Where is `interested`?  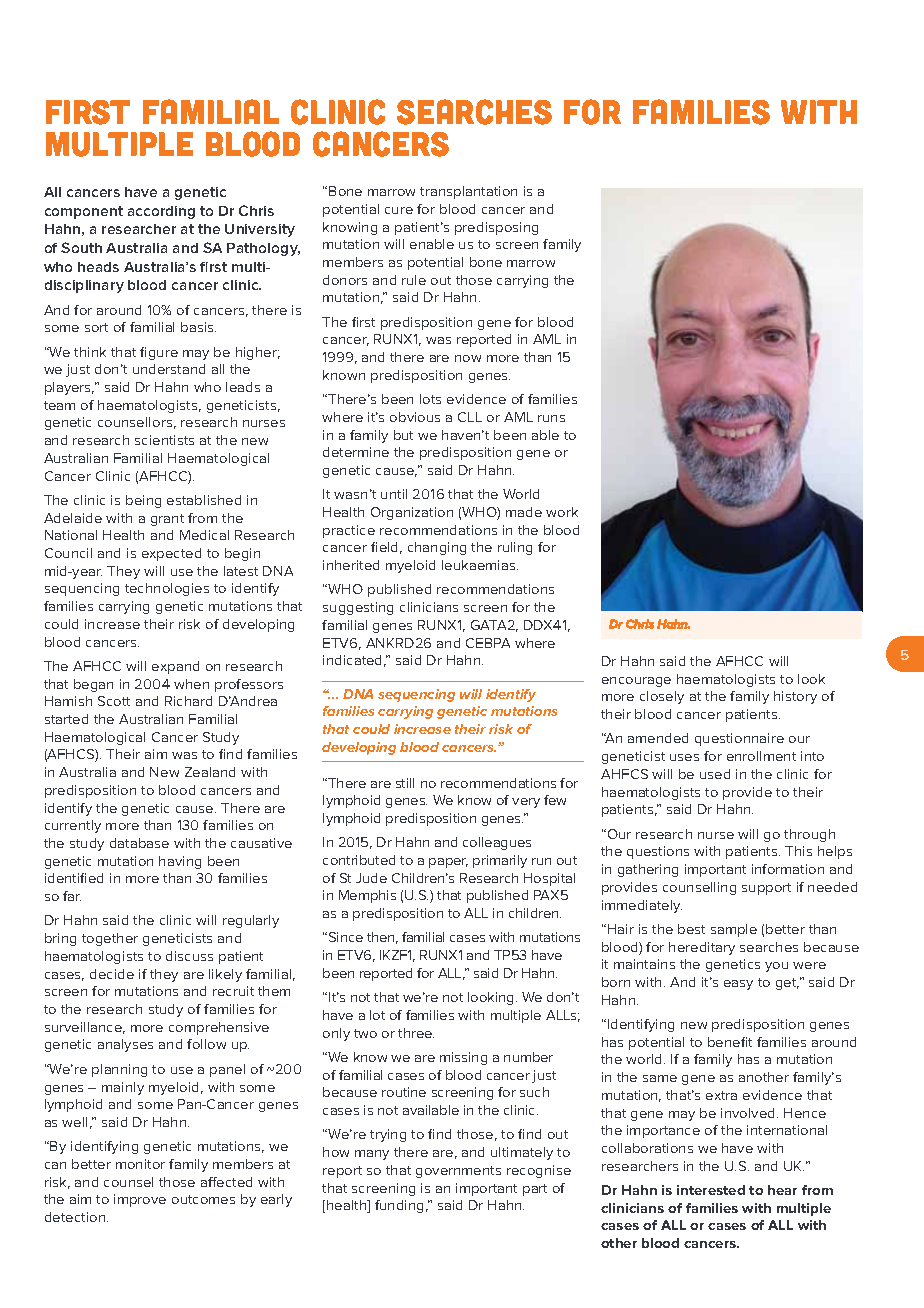
interested is located at coordinates (711, 1190).
